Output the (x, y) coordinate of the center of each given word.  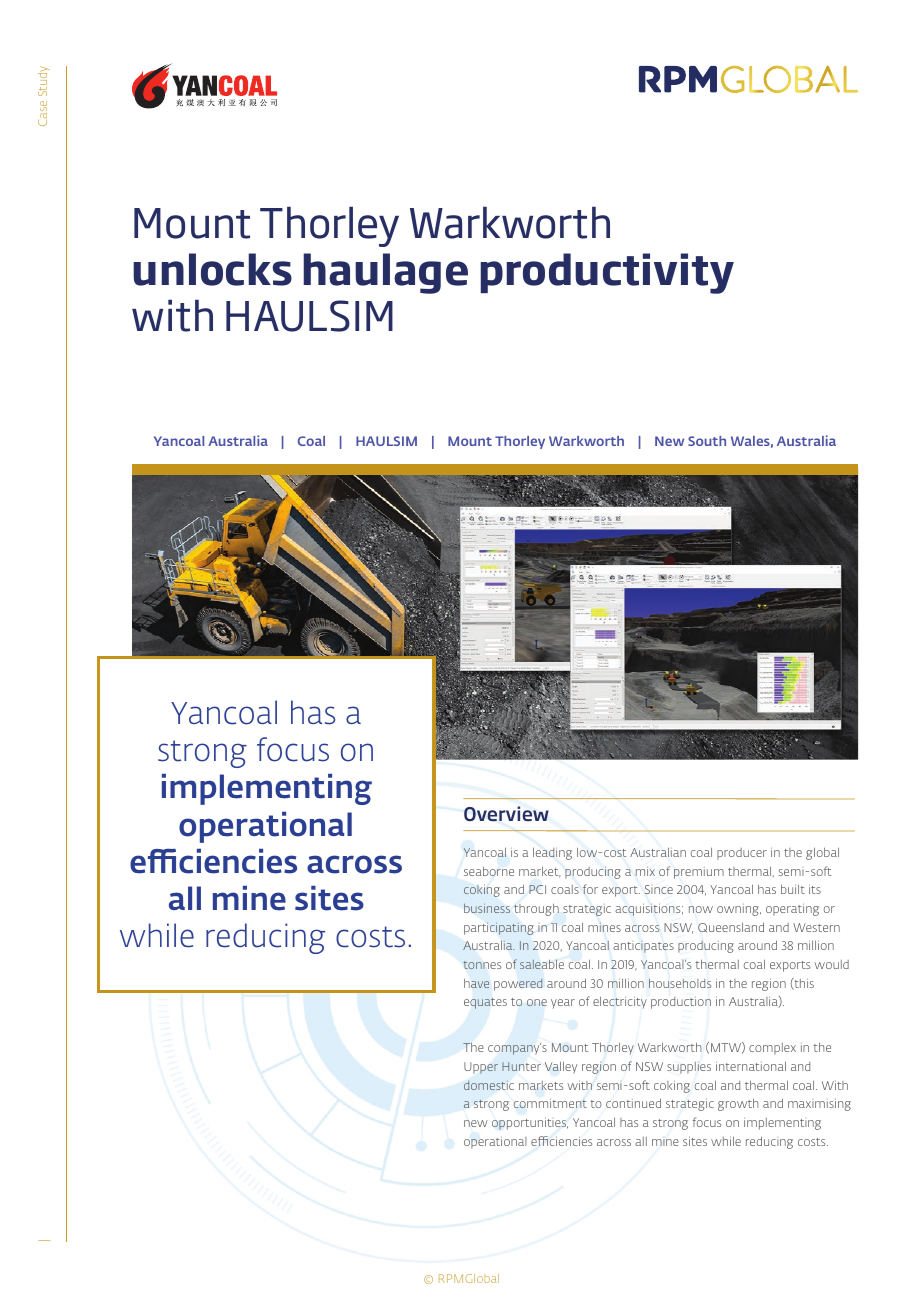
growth (738, 1105)
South (707, 441)
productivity (607, 273)
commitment (550, 1103)
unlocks (212, 269)
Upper (481, 1068)
